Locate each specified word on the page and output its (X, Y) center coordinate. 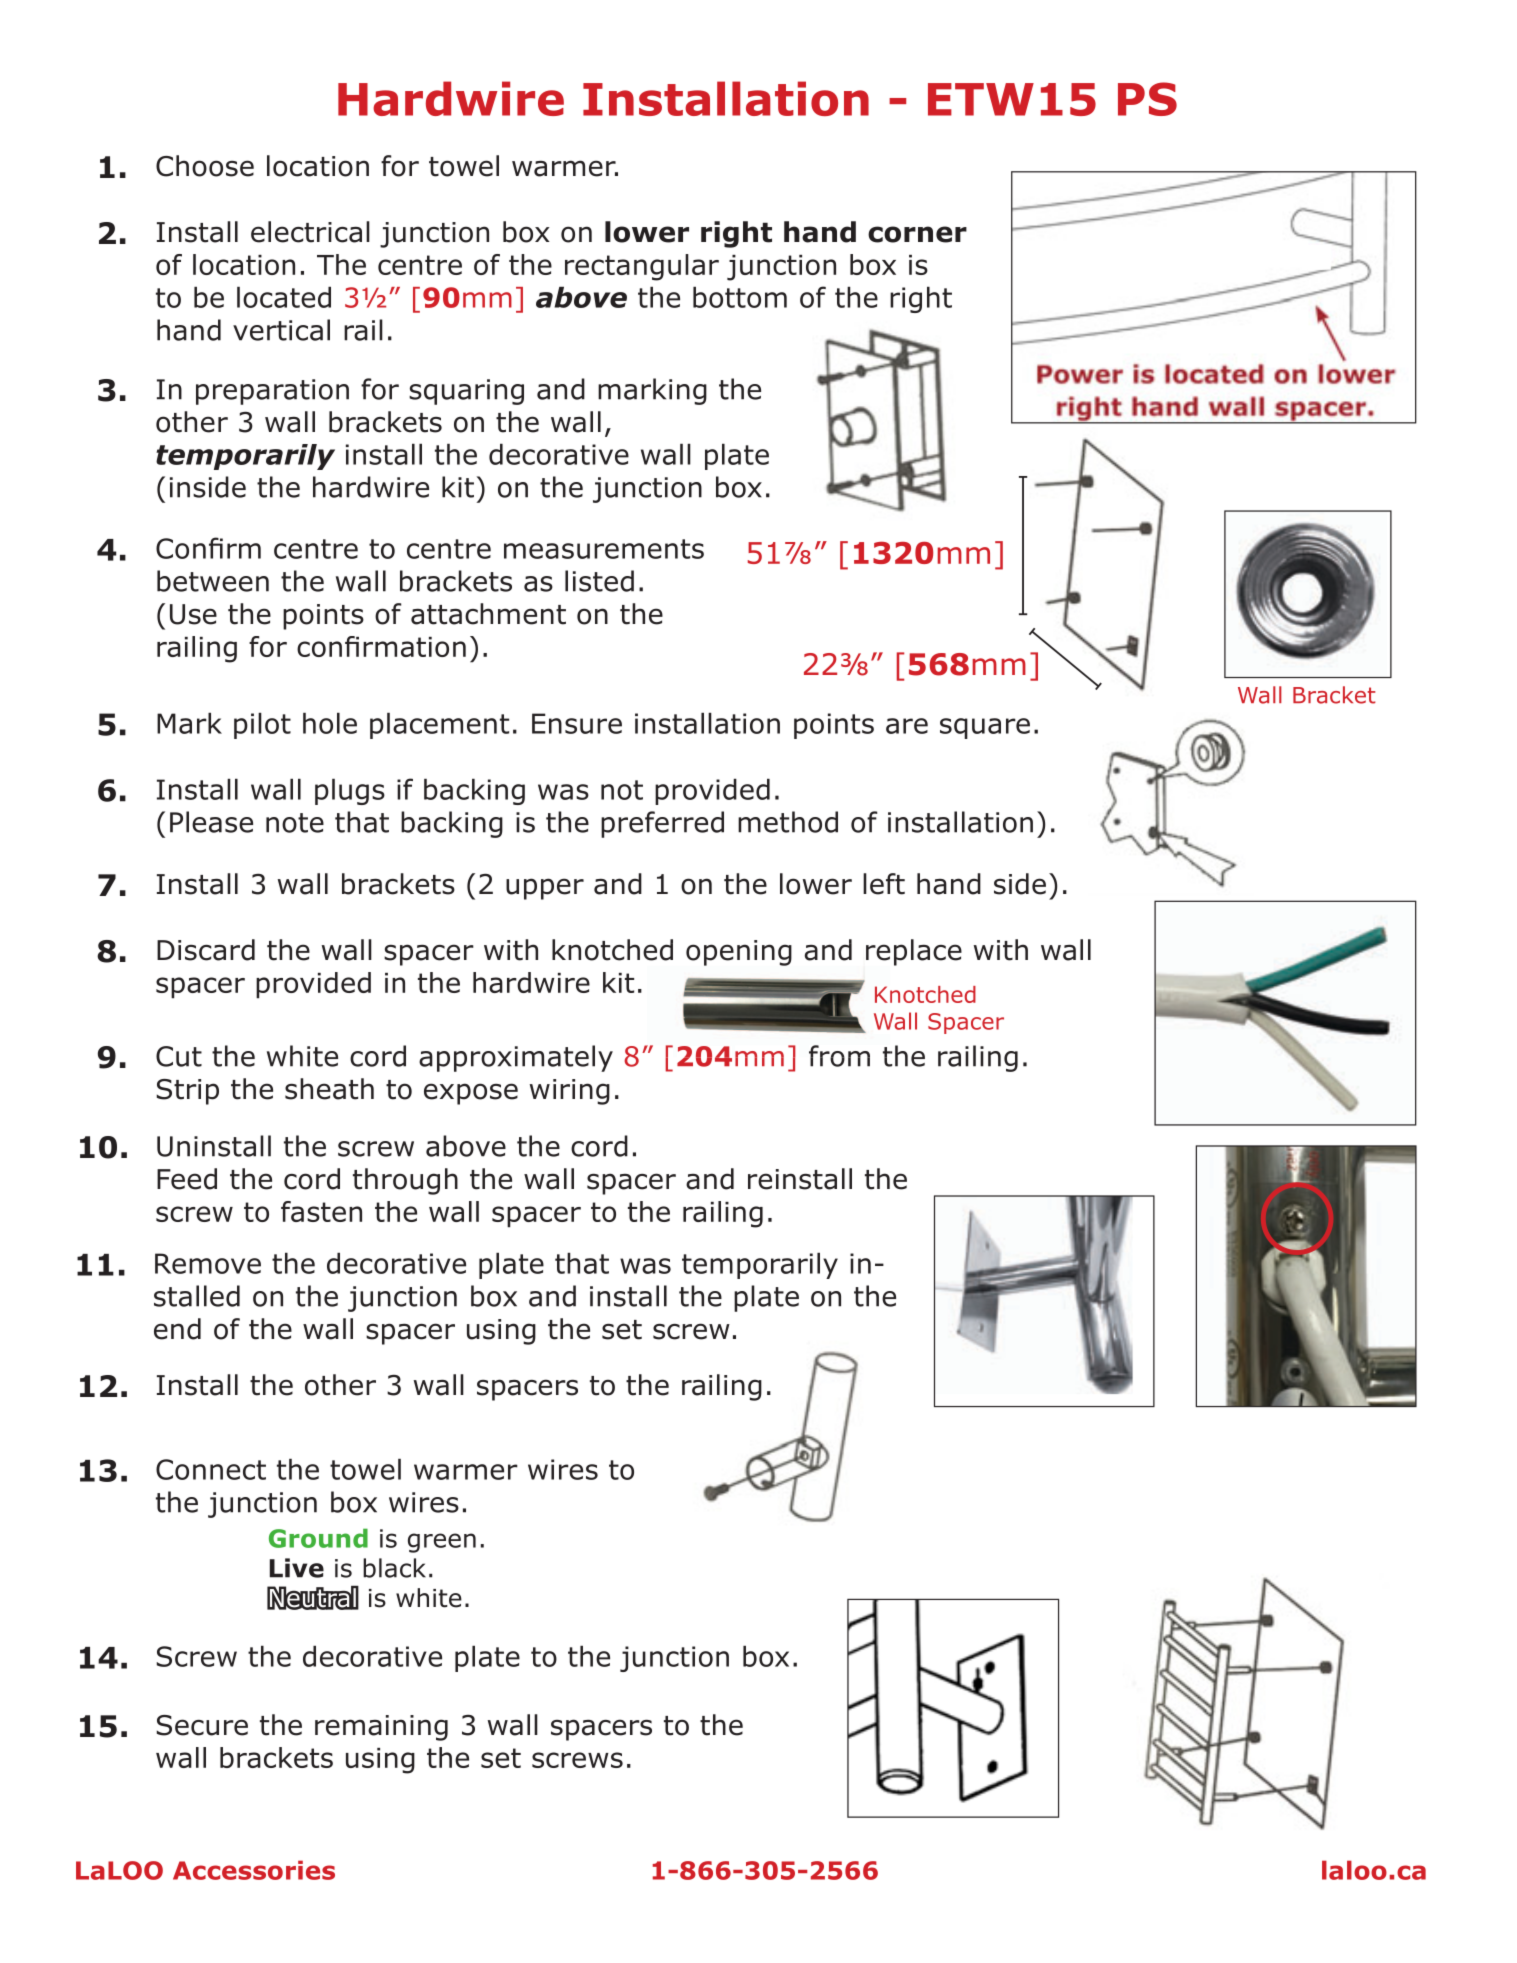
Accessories (254, 1870)
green (442, 1543)
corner (917, 234)
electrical (310, 232)
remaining (381, 1728)
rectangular (642, 267)
